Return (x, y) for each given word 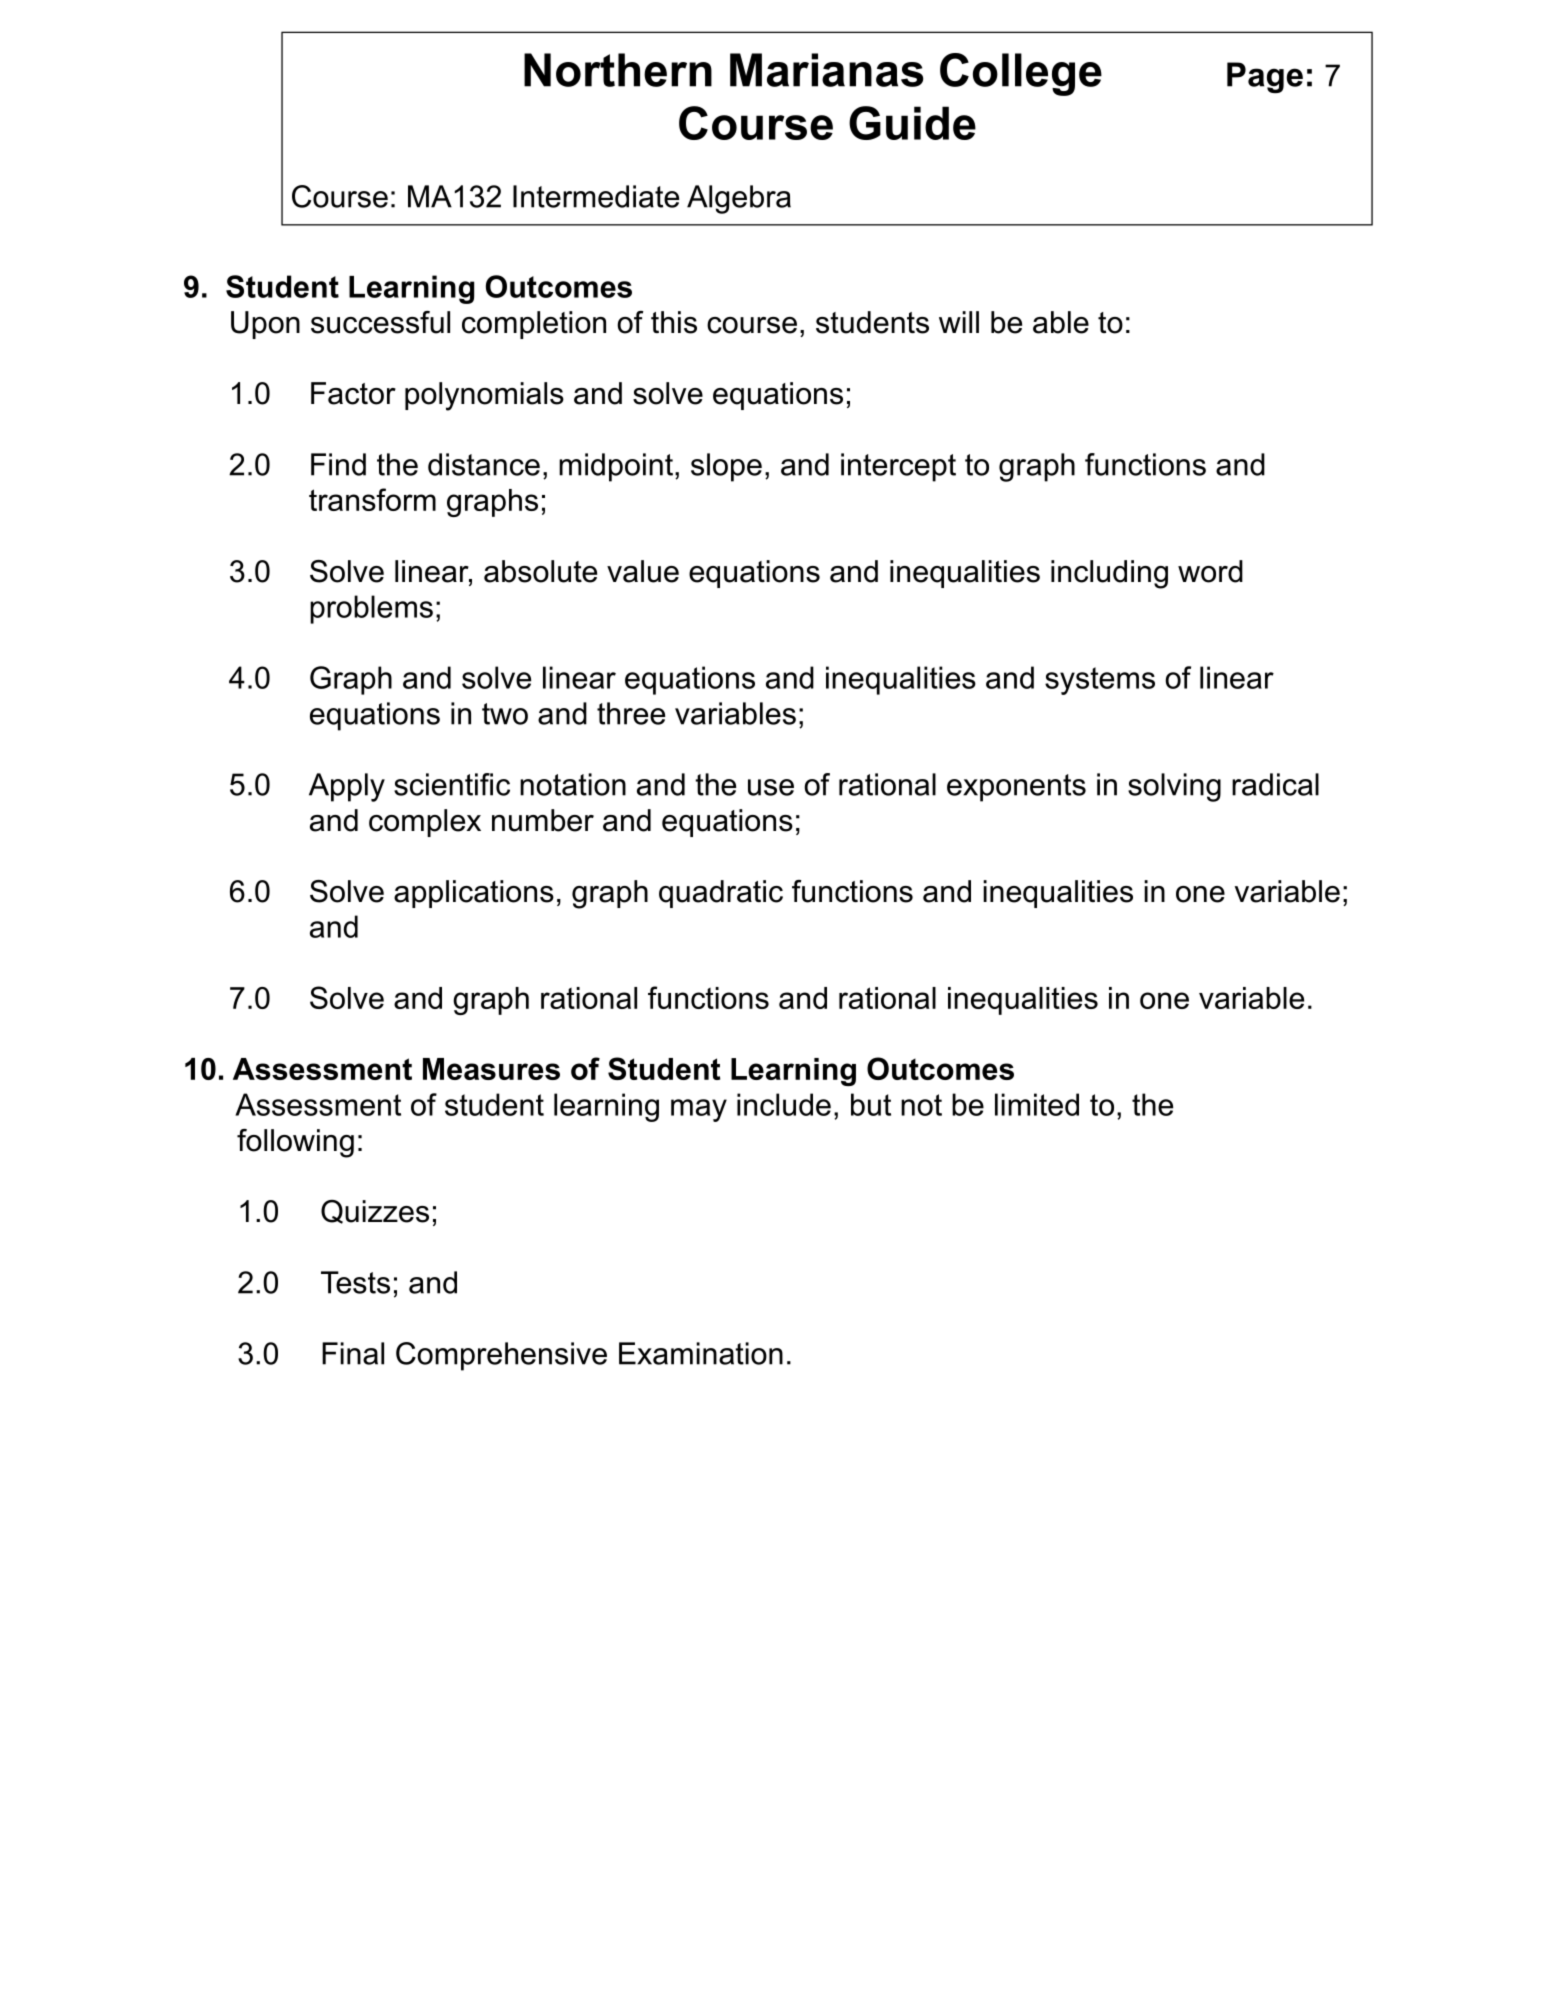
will (959, 322)
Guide (912, 123)
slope (726, 467)
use (771, 787)
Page (1265, 77)
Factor (353, 393)
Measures (491, 1069)
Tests (355, 1282)
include (784, 1104)
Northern (618, 70)
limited (1037, 1104)
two (505, 714)
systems (1100, 681)
